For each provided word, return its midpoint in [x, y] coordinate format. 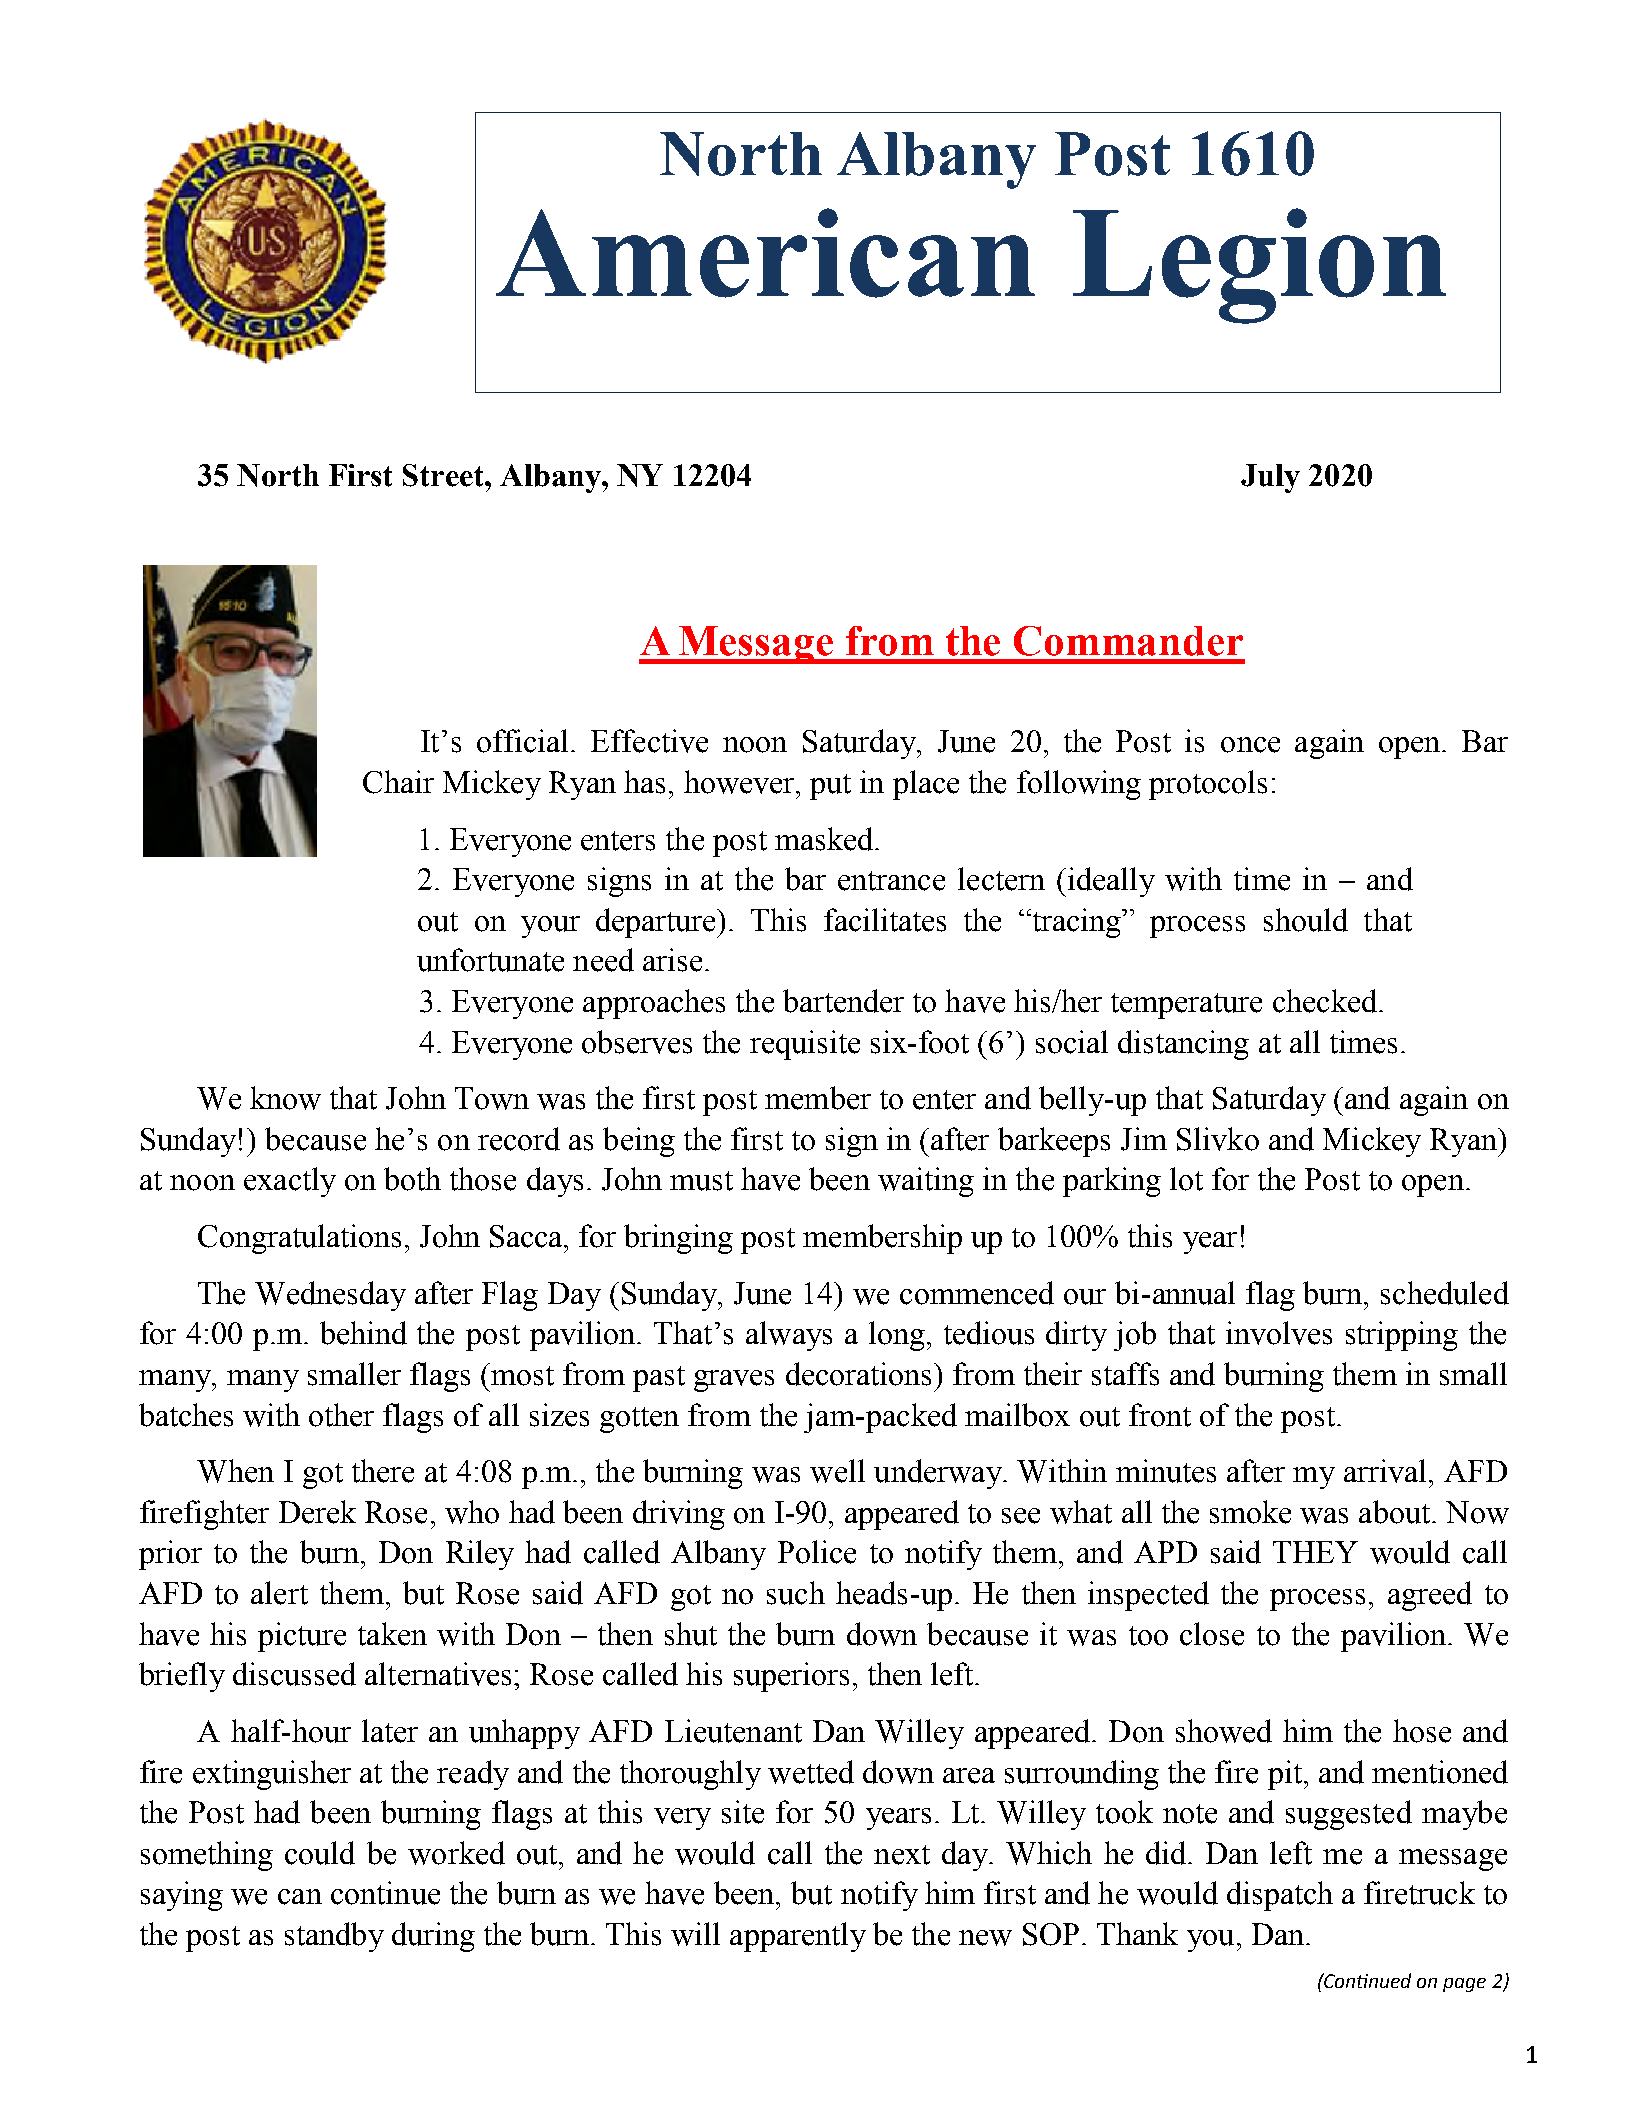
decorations [860, 1374]
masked [825, 839]
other [341, 1415]
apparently [798, 1937]
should [1306, 920]
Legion [1259, 266]
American [765, 253]
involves [1279, 1333]
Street [444, 475]
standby [334, 1937]
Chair [398, 782]
